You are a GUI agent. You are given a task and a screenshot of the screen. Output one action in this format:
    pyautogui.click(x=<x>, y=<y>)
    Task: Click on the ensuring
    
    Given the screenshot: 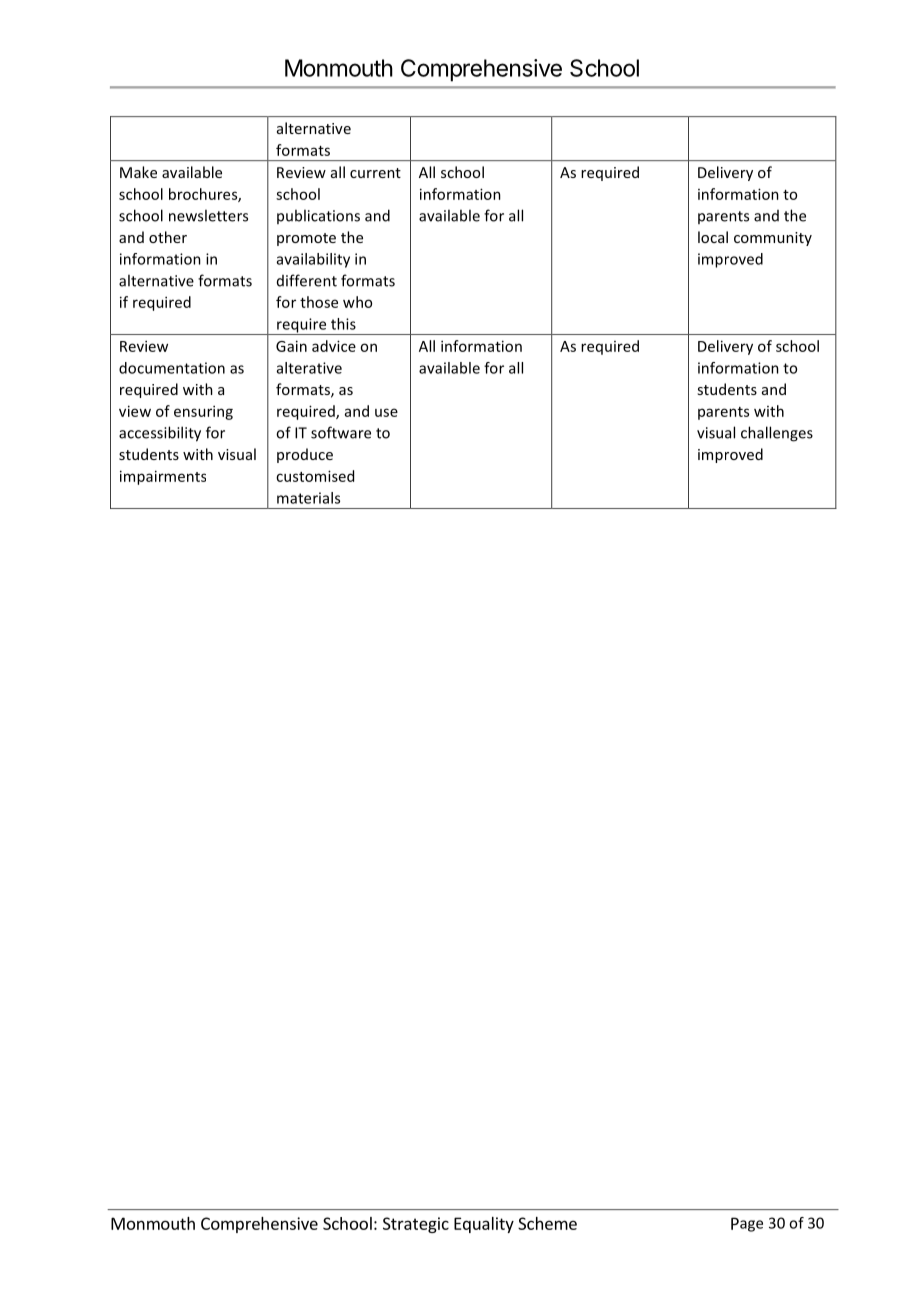 What is the action you would take?
    pyautogui.click(x=203, y=412)
